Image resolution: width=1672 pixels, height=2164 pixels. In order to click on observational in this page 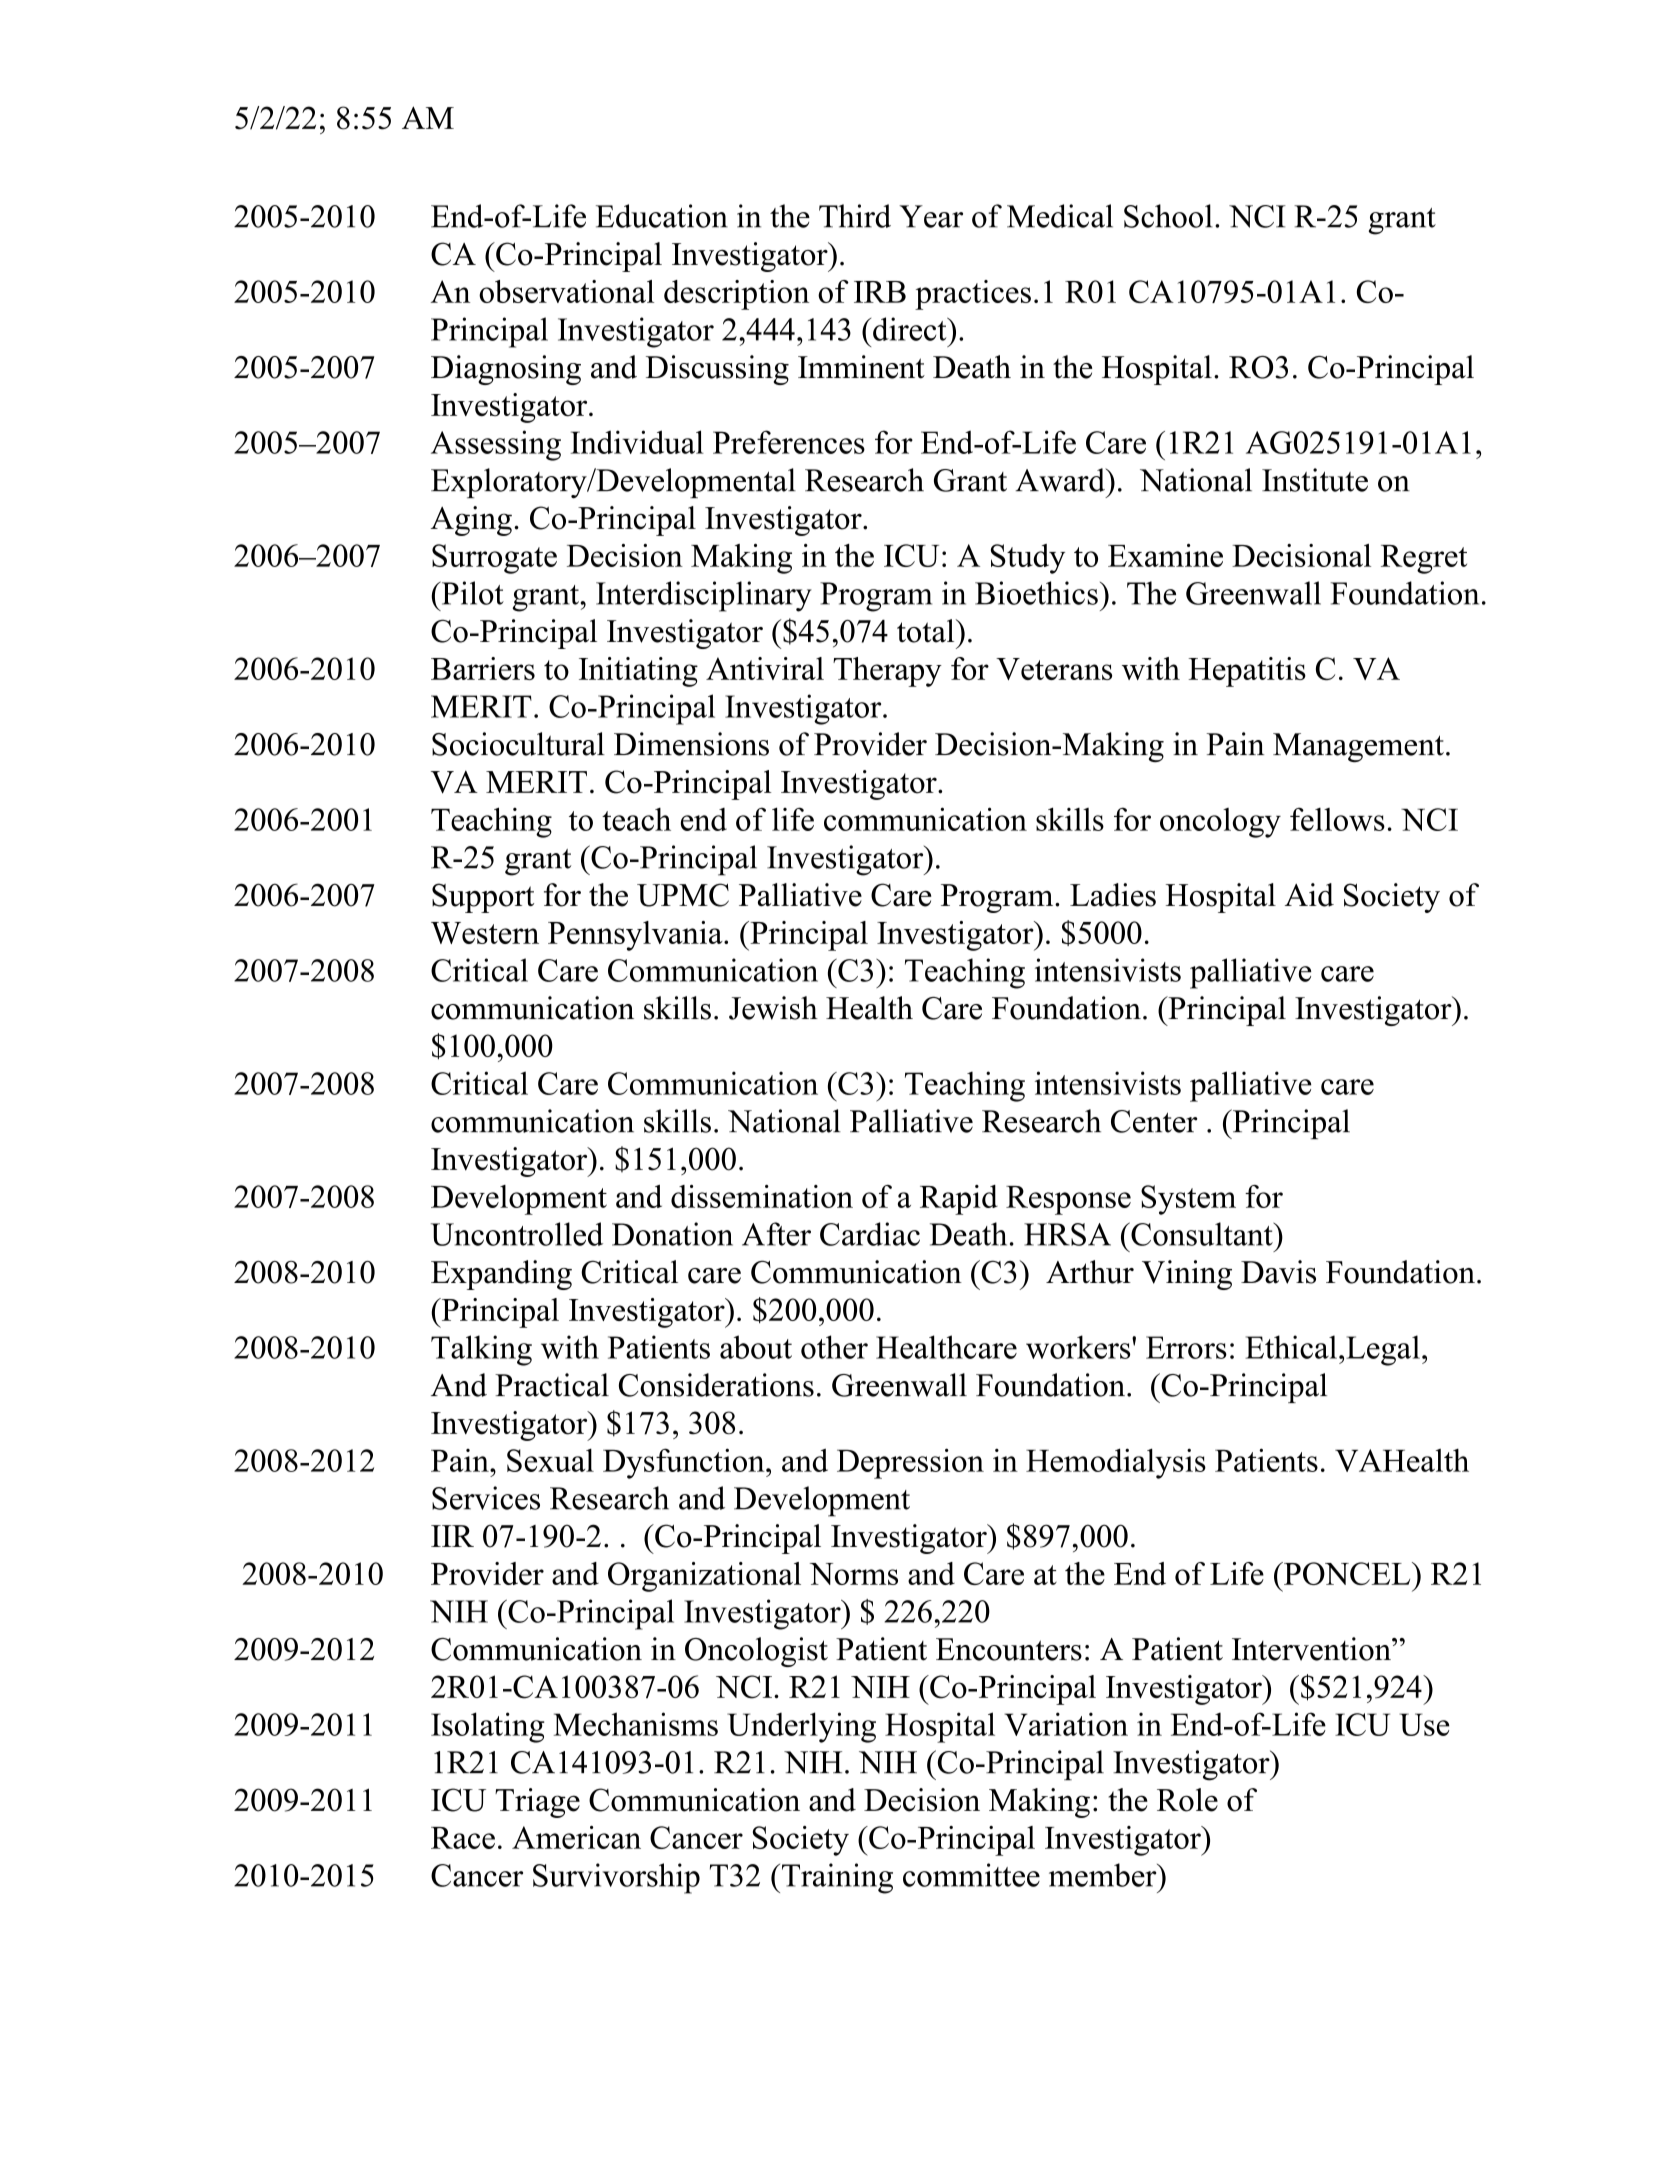, I will do `click(566, 291)`.
